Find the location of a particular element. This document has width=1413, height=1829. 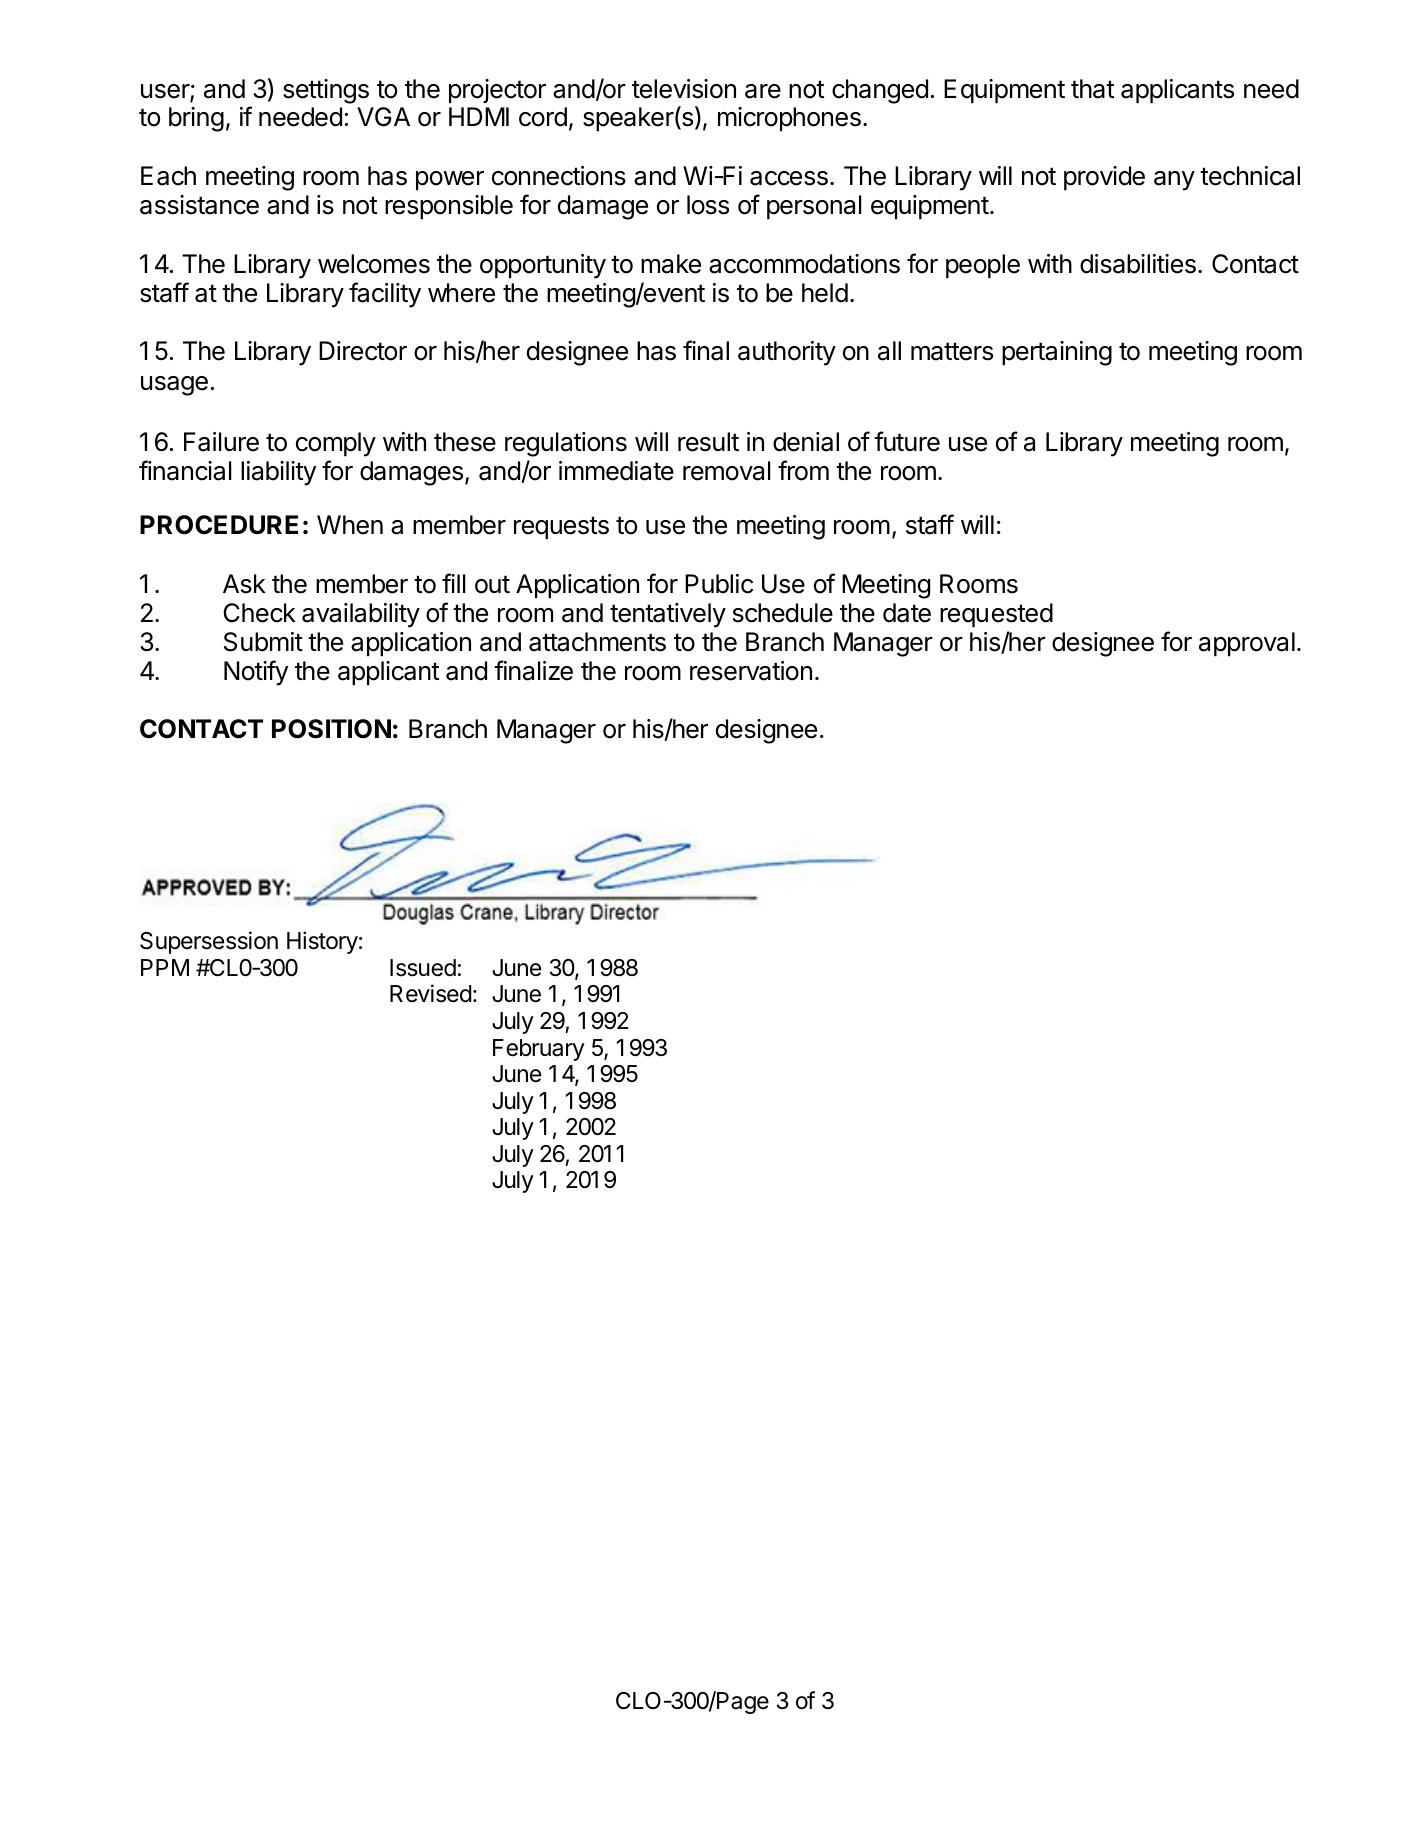

facility is located at coordinates (385, 295).
